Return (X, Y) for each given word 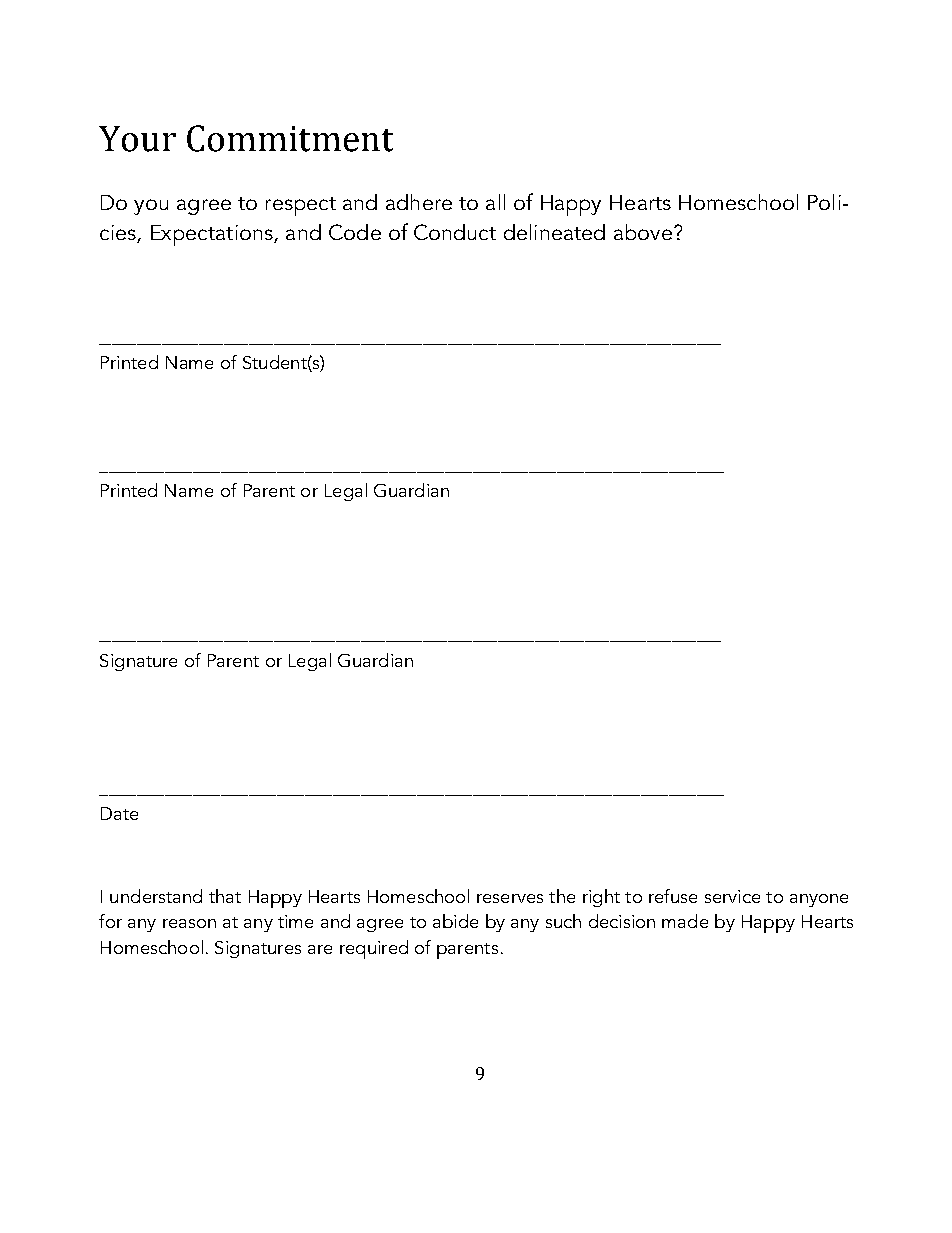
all (495, 202)
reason (189, 923)
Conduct (455, 232)
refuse (673, 896)
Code (355, 232)
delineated (554, 232)
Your (137, 139)
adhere (419, 202)
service (732, 896)
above (643, 232)
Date (119, 813)
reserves (510, 898)
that (225, 896)
